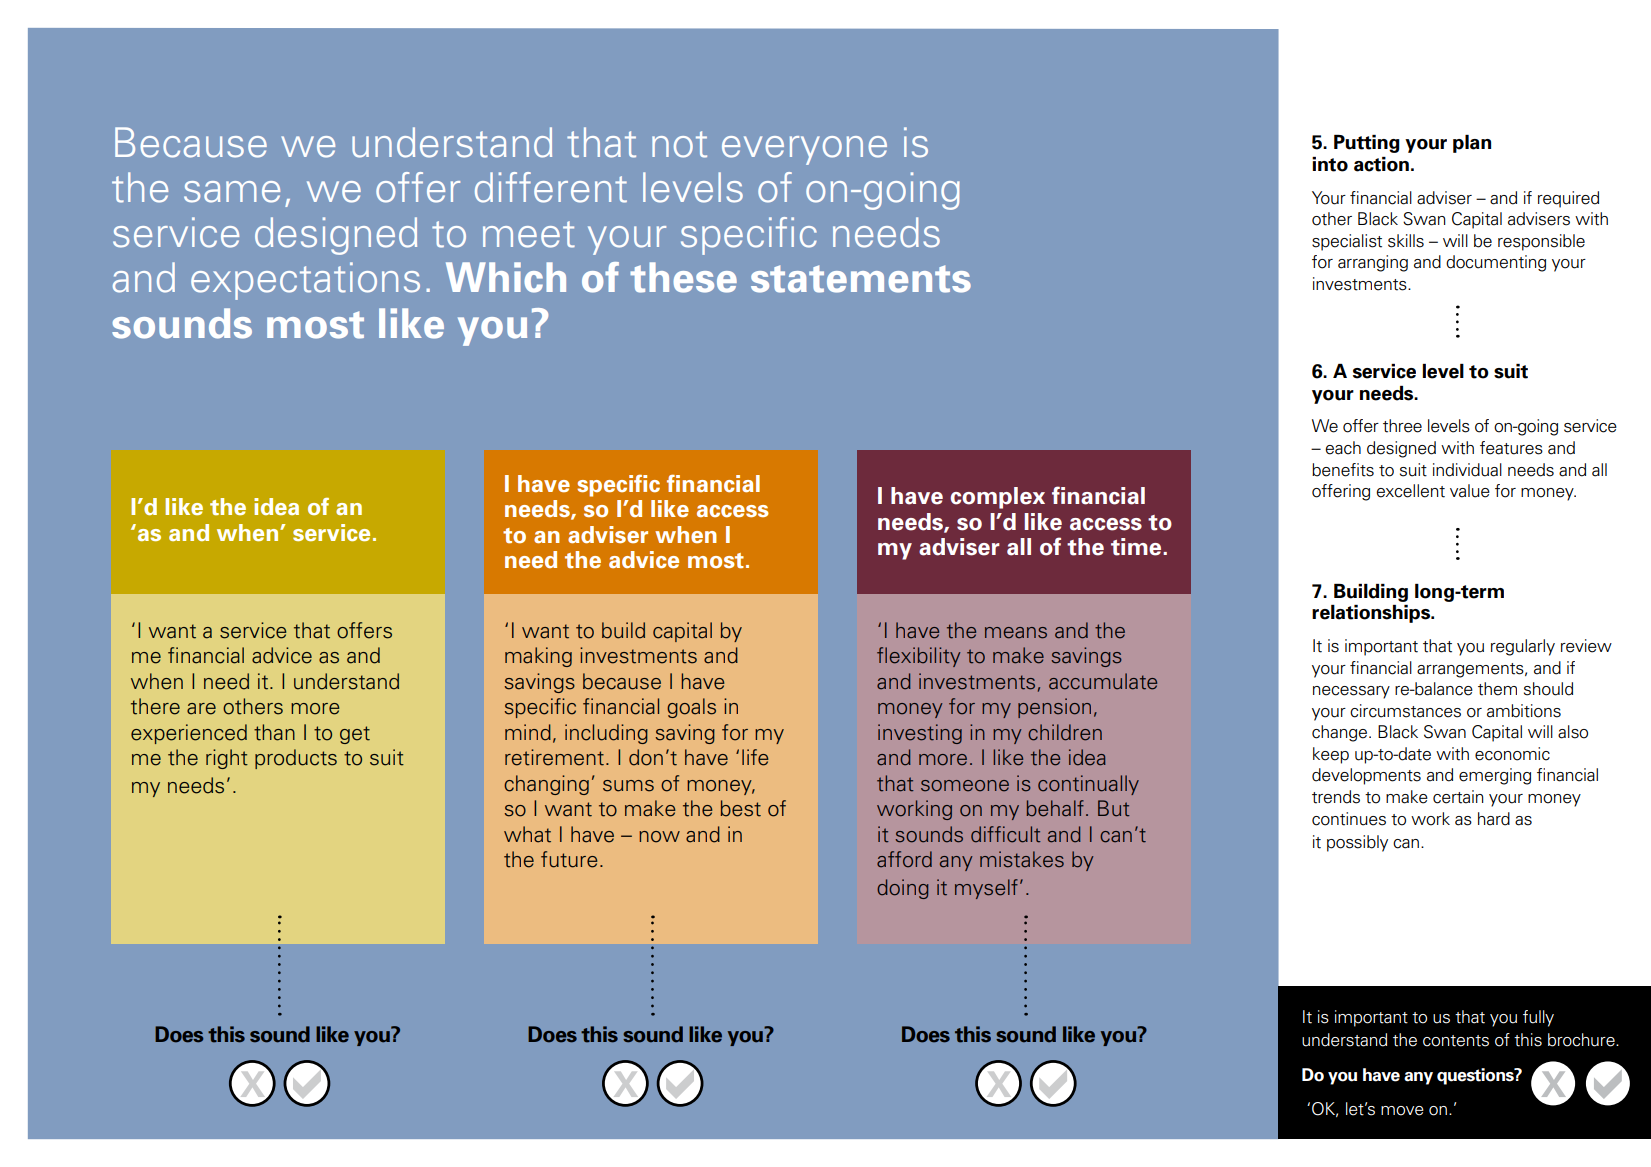 The height and width of the image is (1167, 1651). I want to click on same, so click(232, 192).
